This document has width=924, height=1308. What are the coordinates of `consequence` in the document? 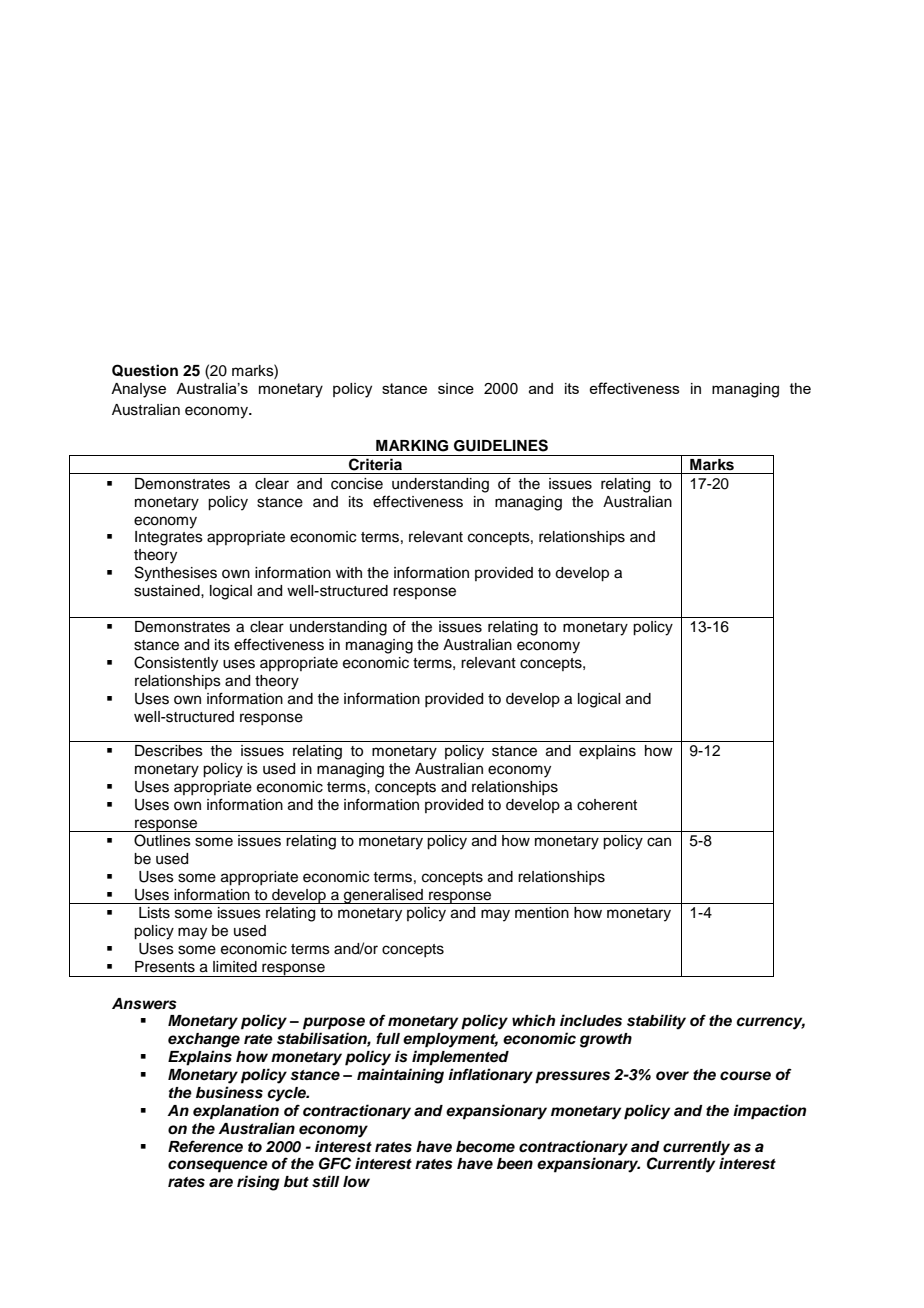 It's located at (218, 1166).
